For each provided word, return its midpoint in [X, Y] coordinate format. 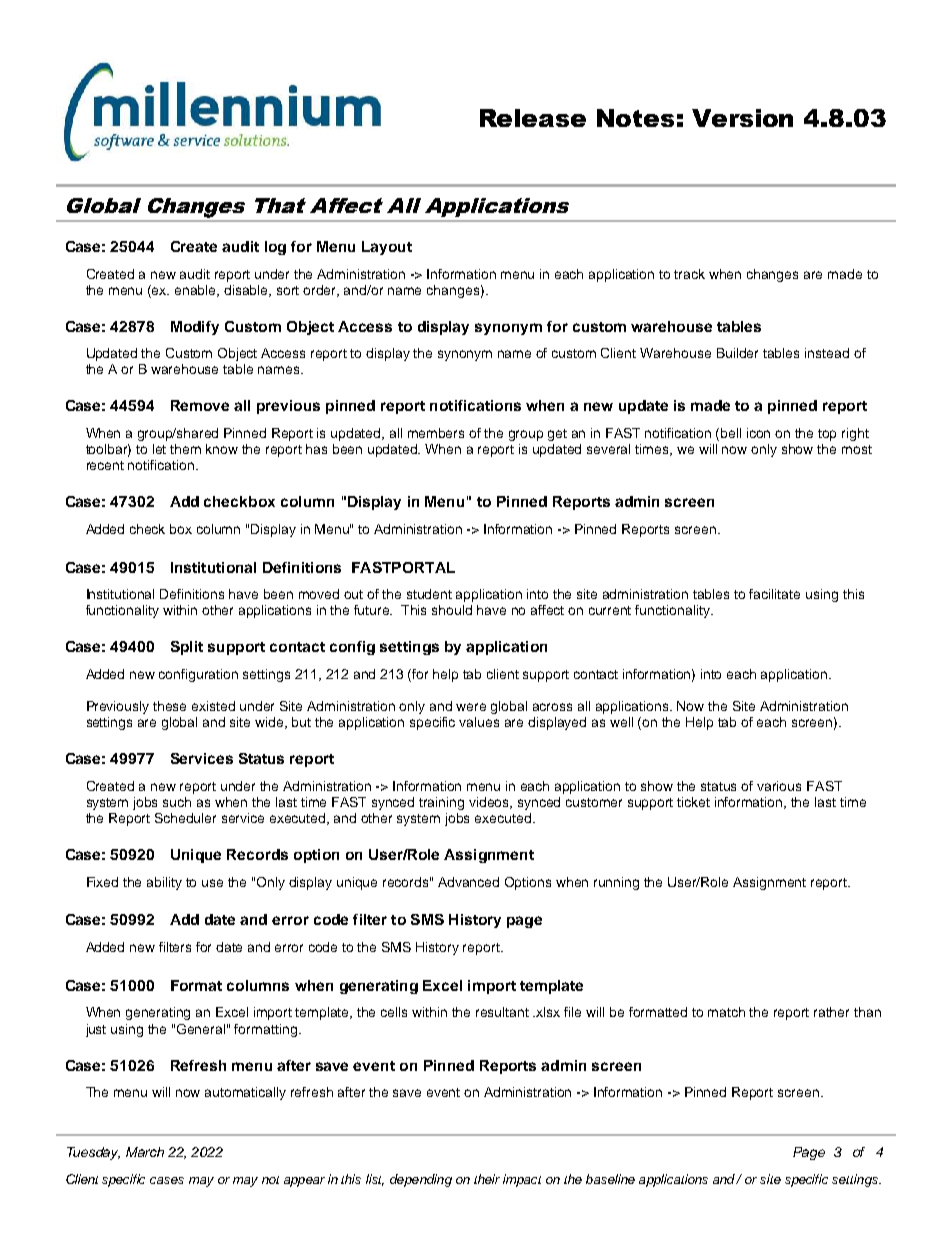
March [145, 1152]
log [275, 248]
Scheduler [185, 818]
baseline [610, 1179]
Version [742, 118]
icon [758, 433]
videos [490, 803]
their [487, 1179]
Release [533, 118]
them [185, 449]
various [779, 786]
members [436, 433]
